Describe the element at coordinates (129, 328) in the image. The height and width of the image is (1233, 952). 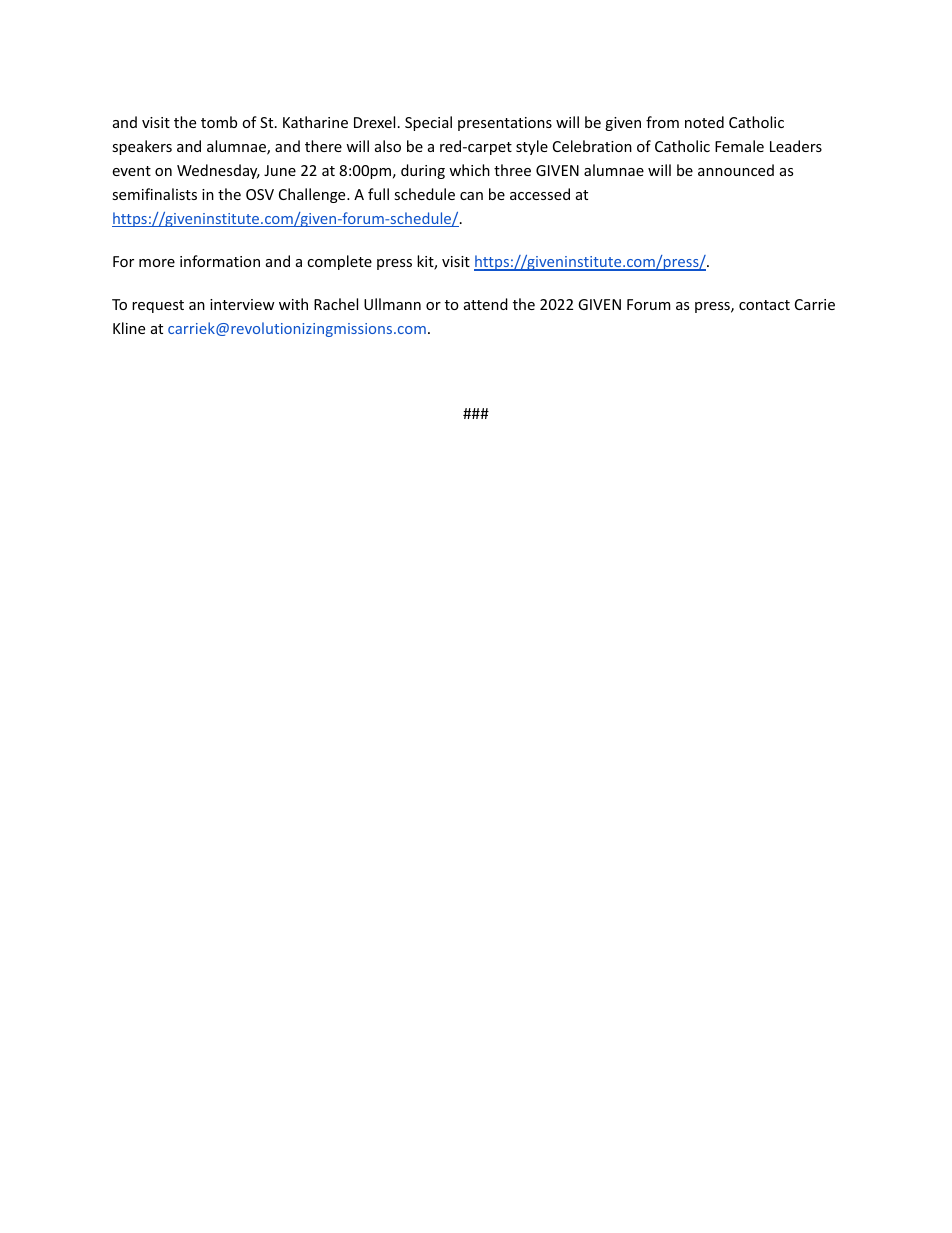
I see `Kline` at that location.
